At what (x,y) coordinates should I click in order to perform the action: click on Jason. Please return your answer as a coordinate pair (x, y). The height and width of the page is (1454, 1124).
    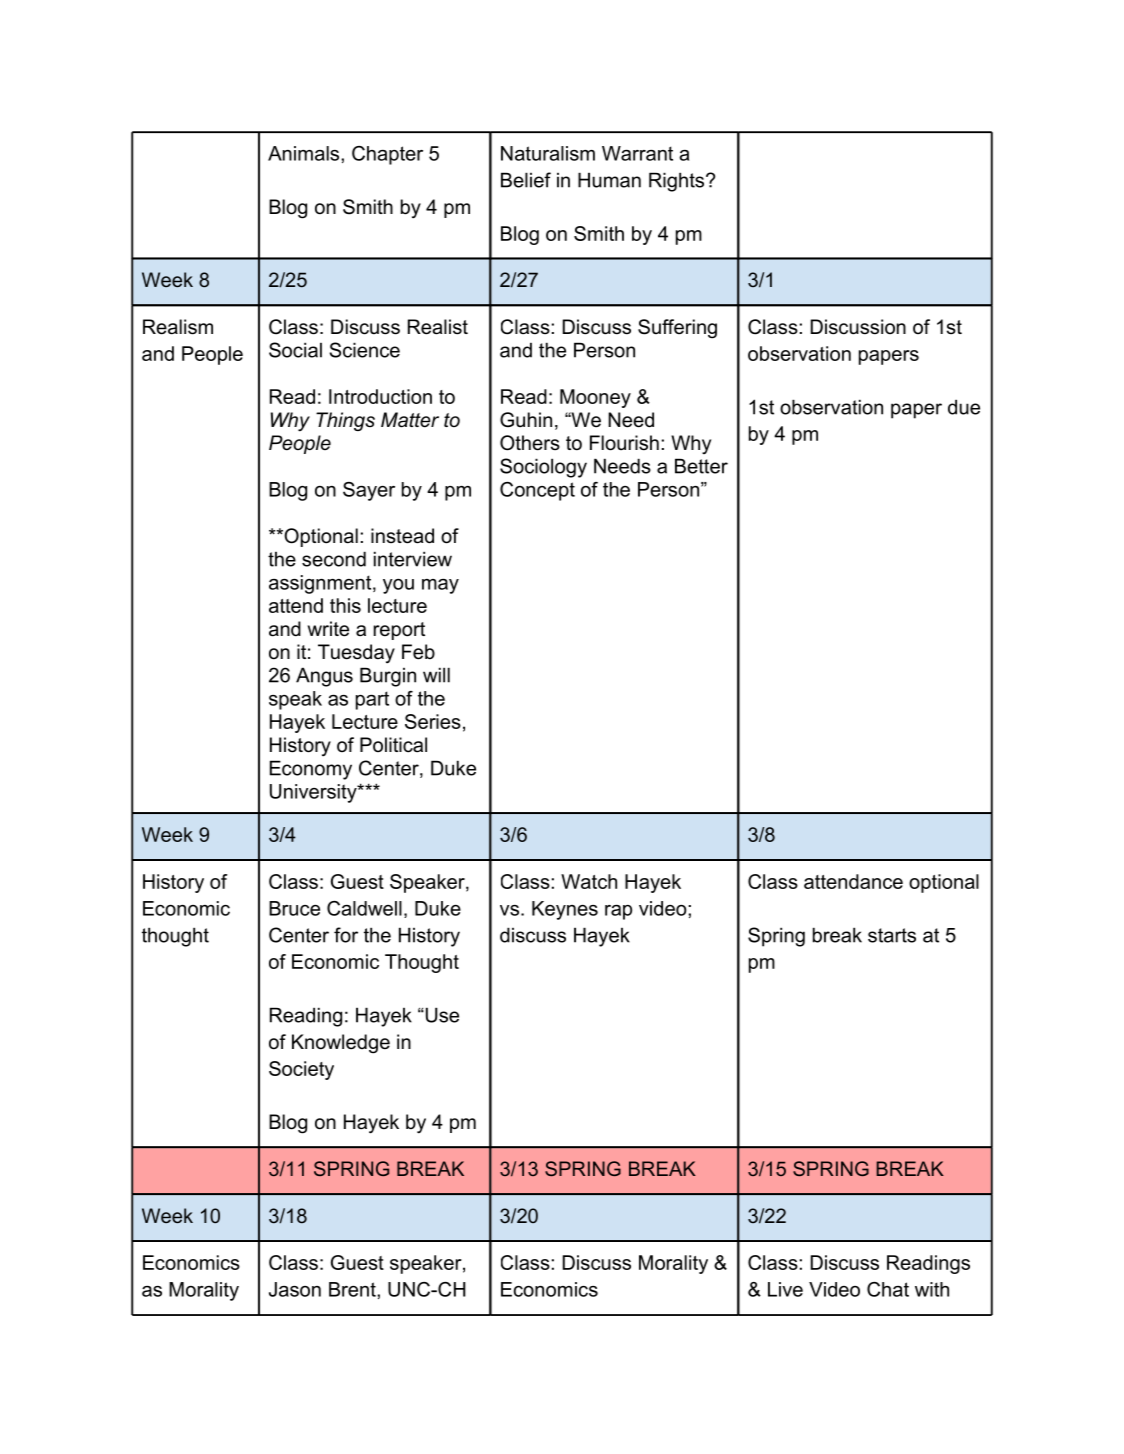
    Looking at the image, I should click on (295, 1289).
